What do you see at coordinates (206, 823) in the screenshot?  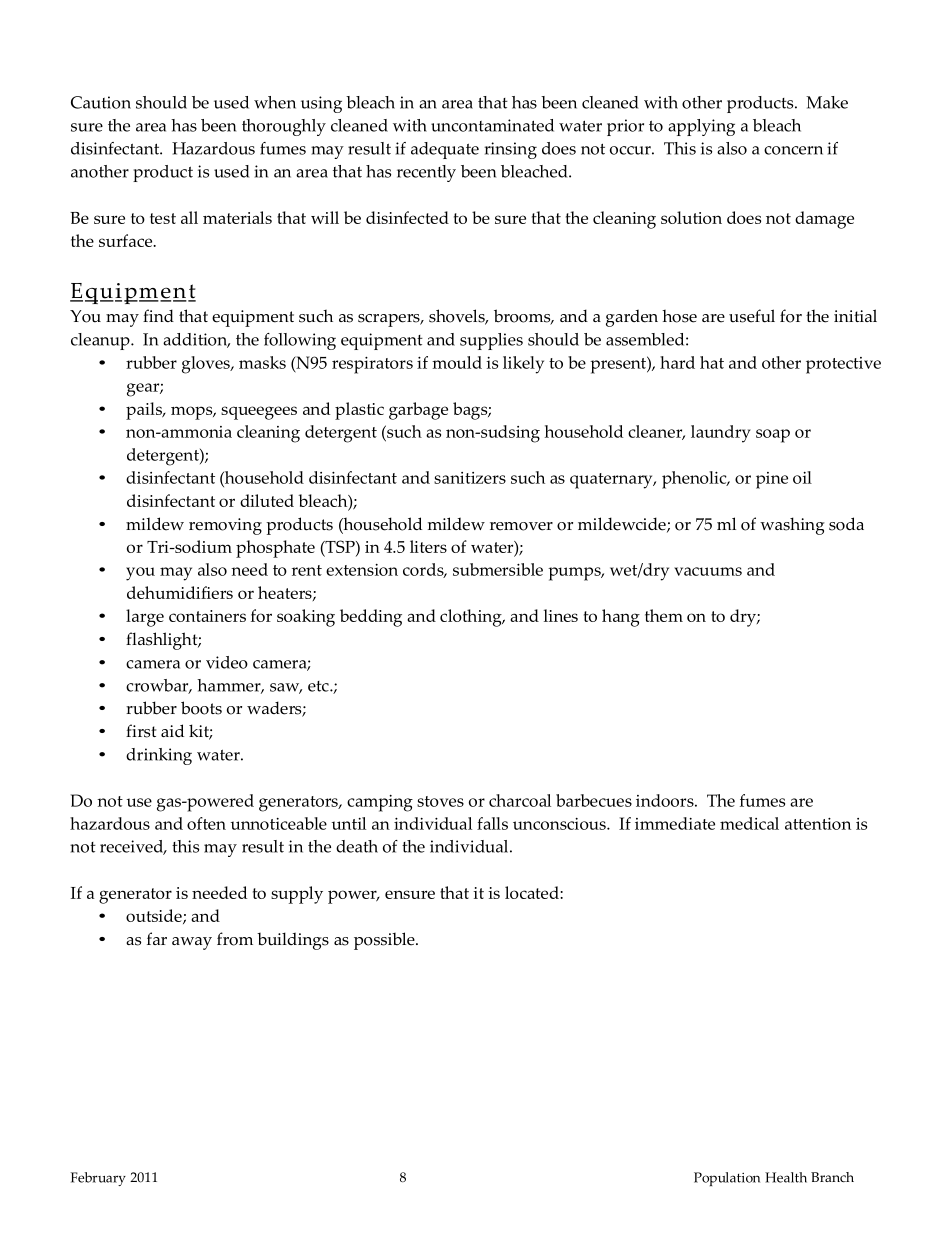 I see `often` at bounding box center [206, 823].
